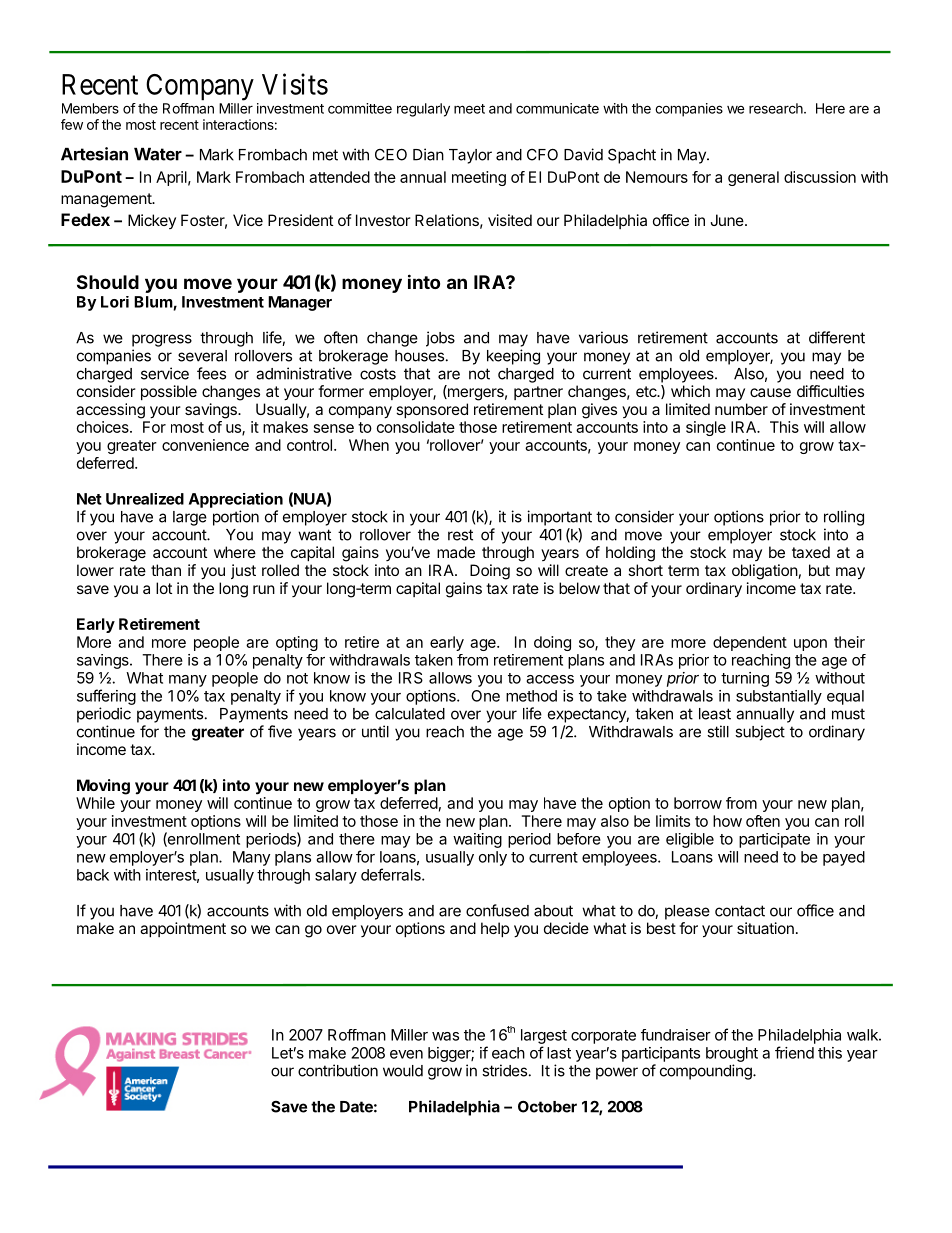  Describe the element at coordinates (205, 445) in the document. I see `convenience` at that location.
